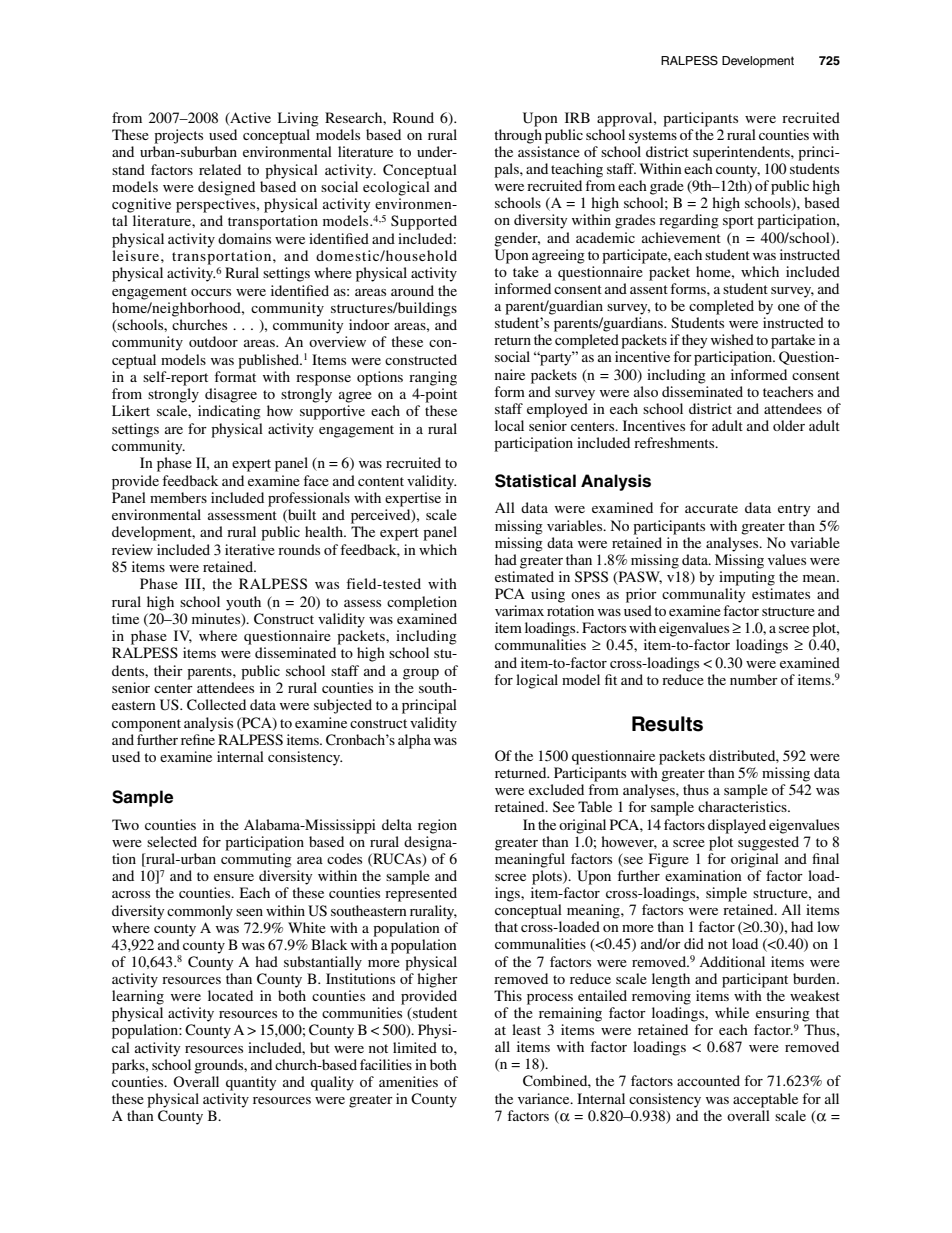  What do you see at coordinates (437, 826) in the screenshot?
I see `region` at bounding box center [437, 826].
